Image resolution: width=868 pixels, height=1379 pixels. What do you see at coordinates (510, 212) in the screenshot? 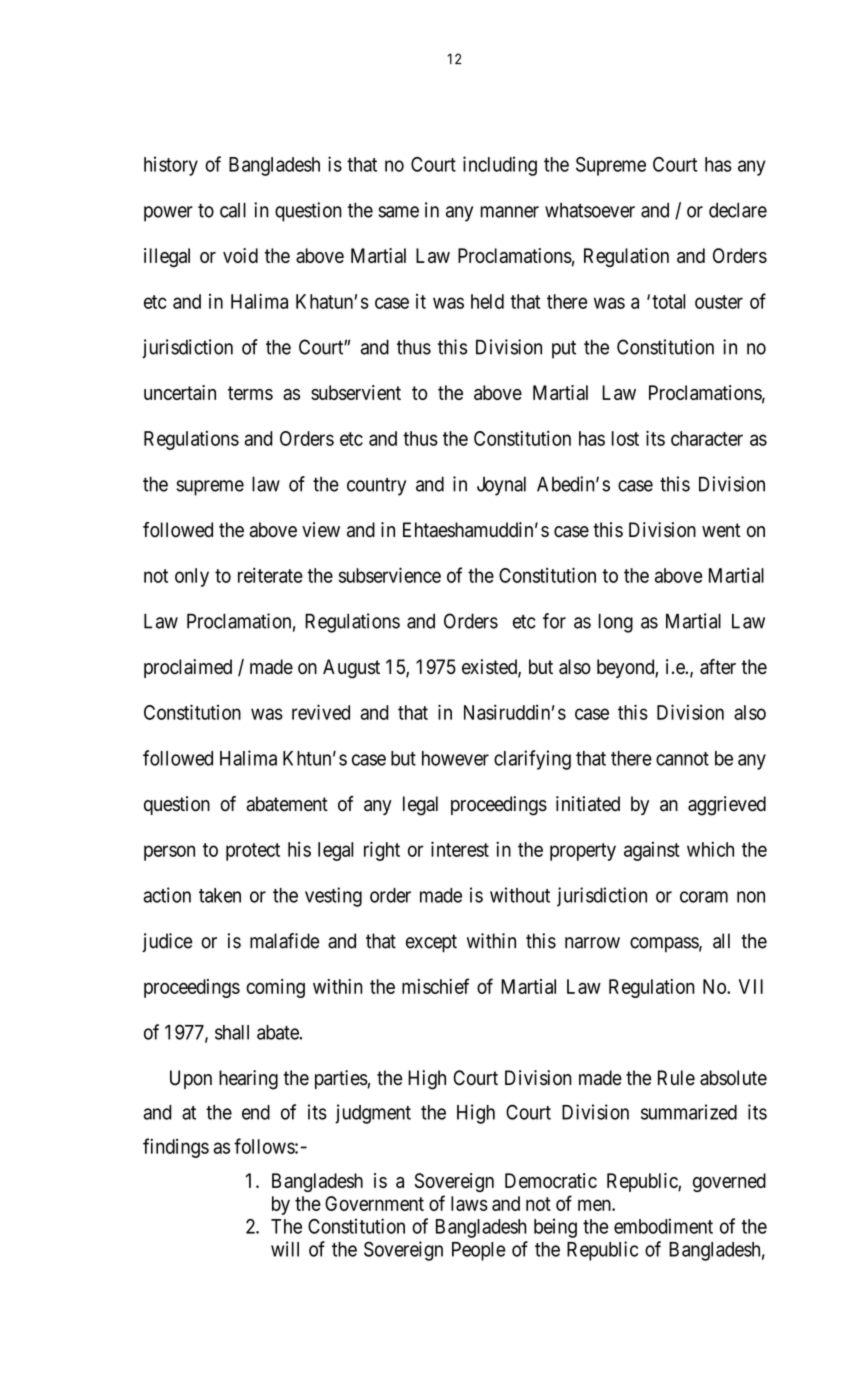
I see `manner` at bounding box center [510, 212].
